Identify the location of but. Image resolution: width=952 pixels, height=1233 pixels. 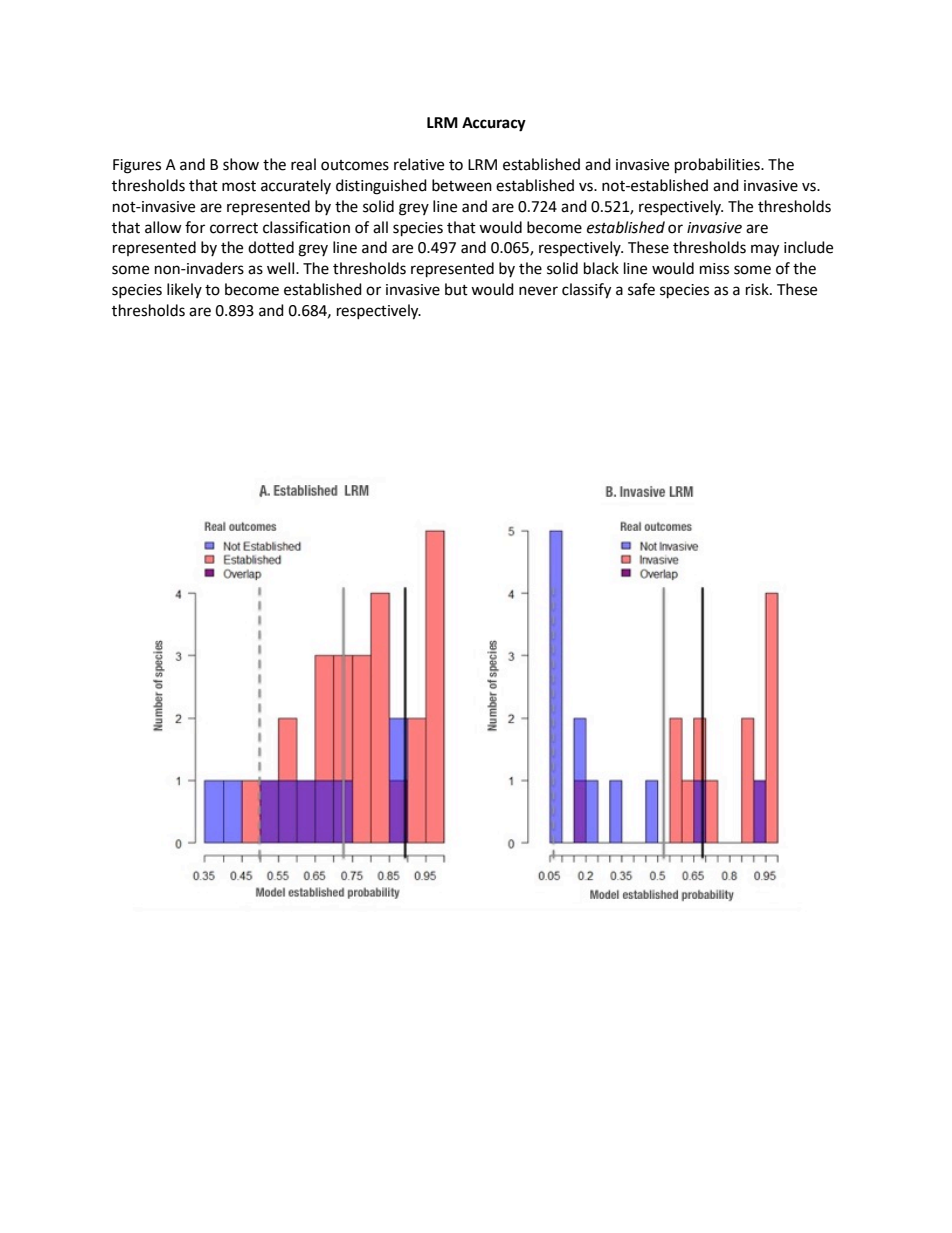
(456, 289).
